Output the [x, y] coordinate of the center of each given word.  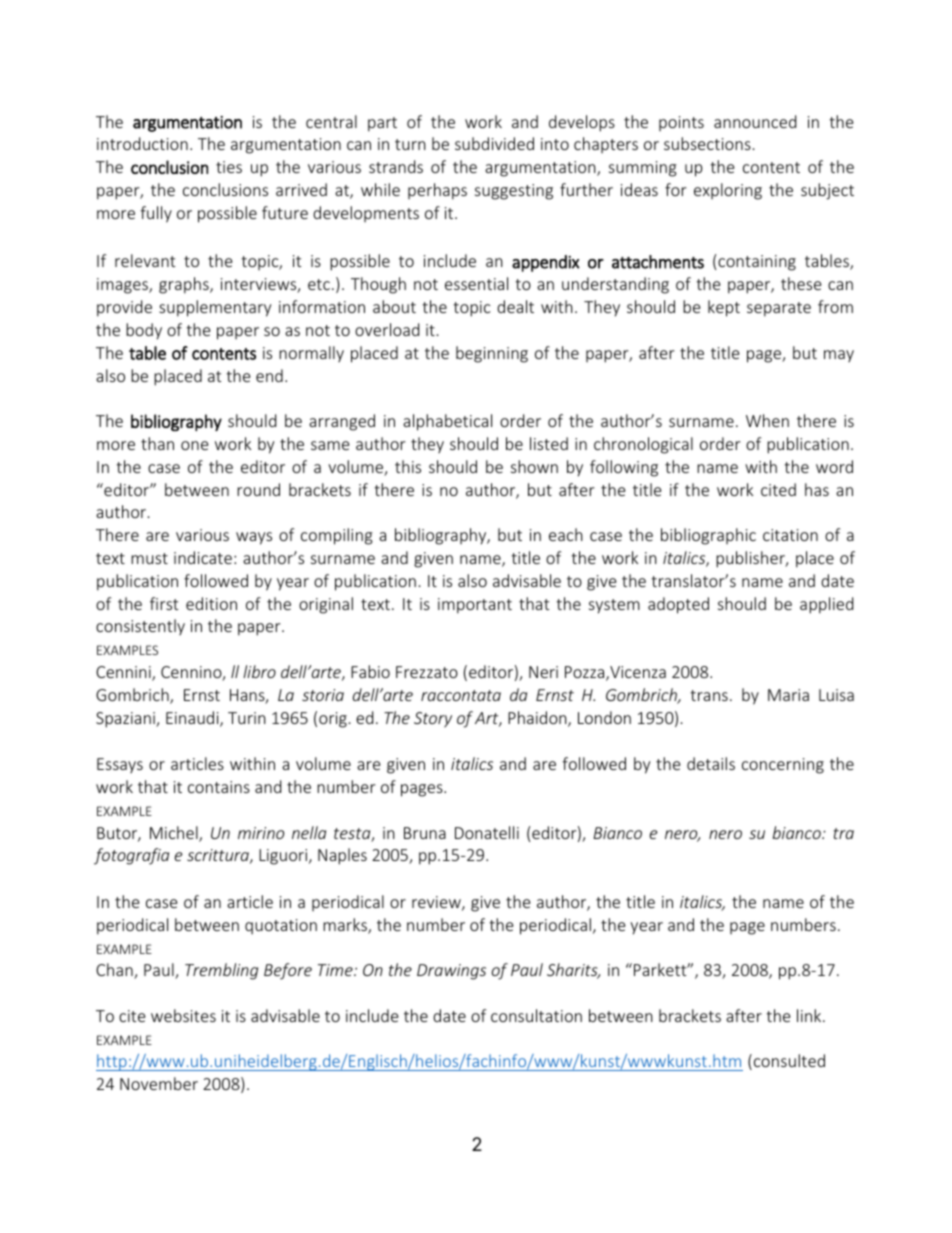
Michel [175, 834]
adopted [678, 605]
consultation [536, 1015]
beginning [492, 354]
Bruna [425, 833]
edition [211, 603]
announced [755, 121]
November [159, 1083]
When [767, 420]
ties [229, 167]
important [475, 606]
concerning [783, 766]
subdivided [494, 143]
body [144, 331]
